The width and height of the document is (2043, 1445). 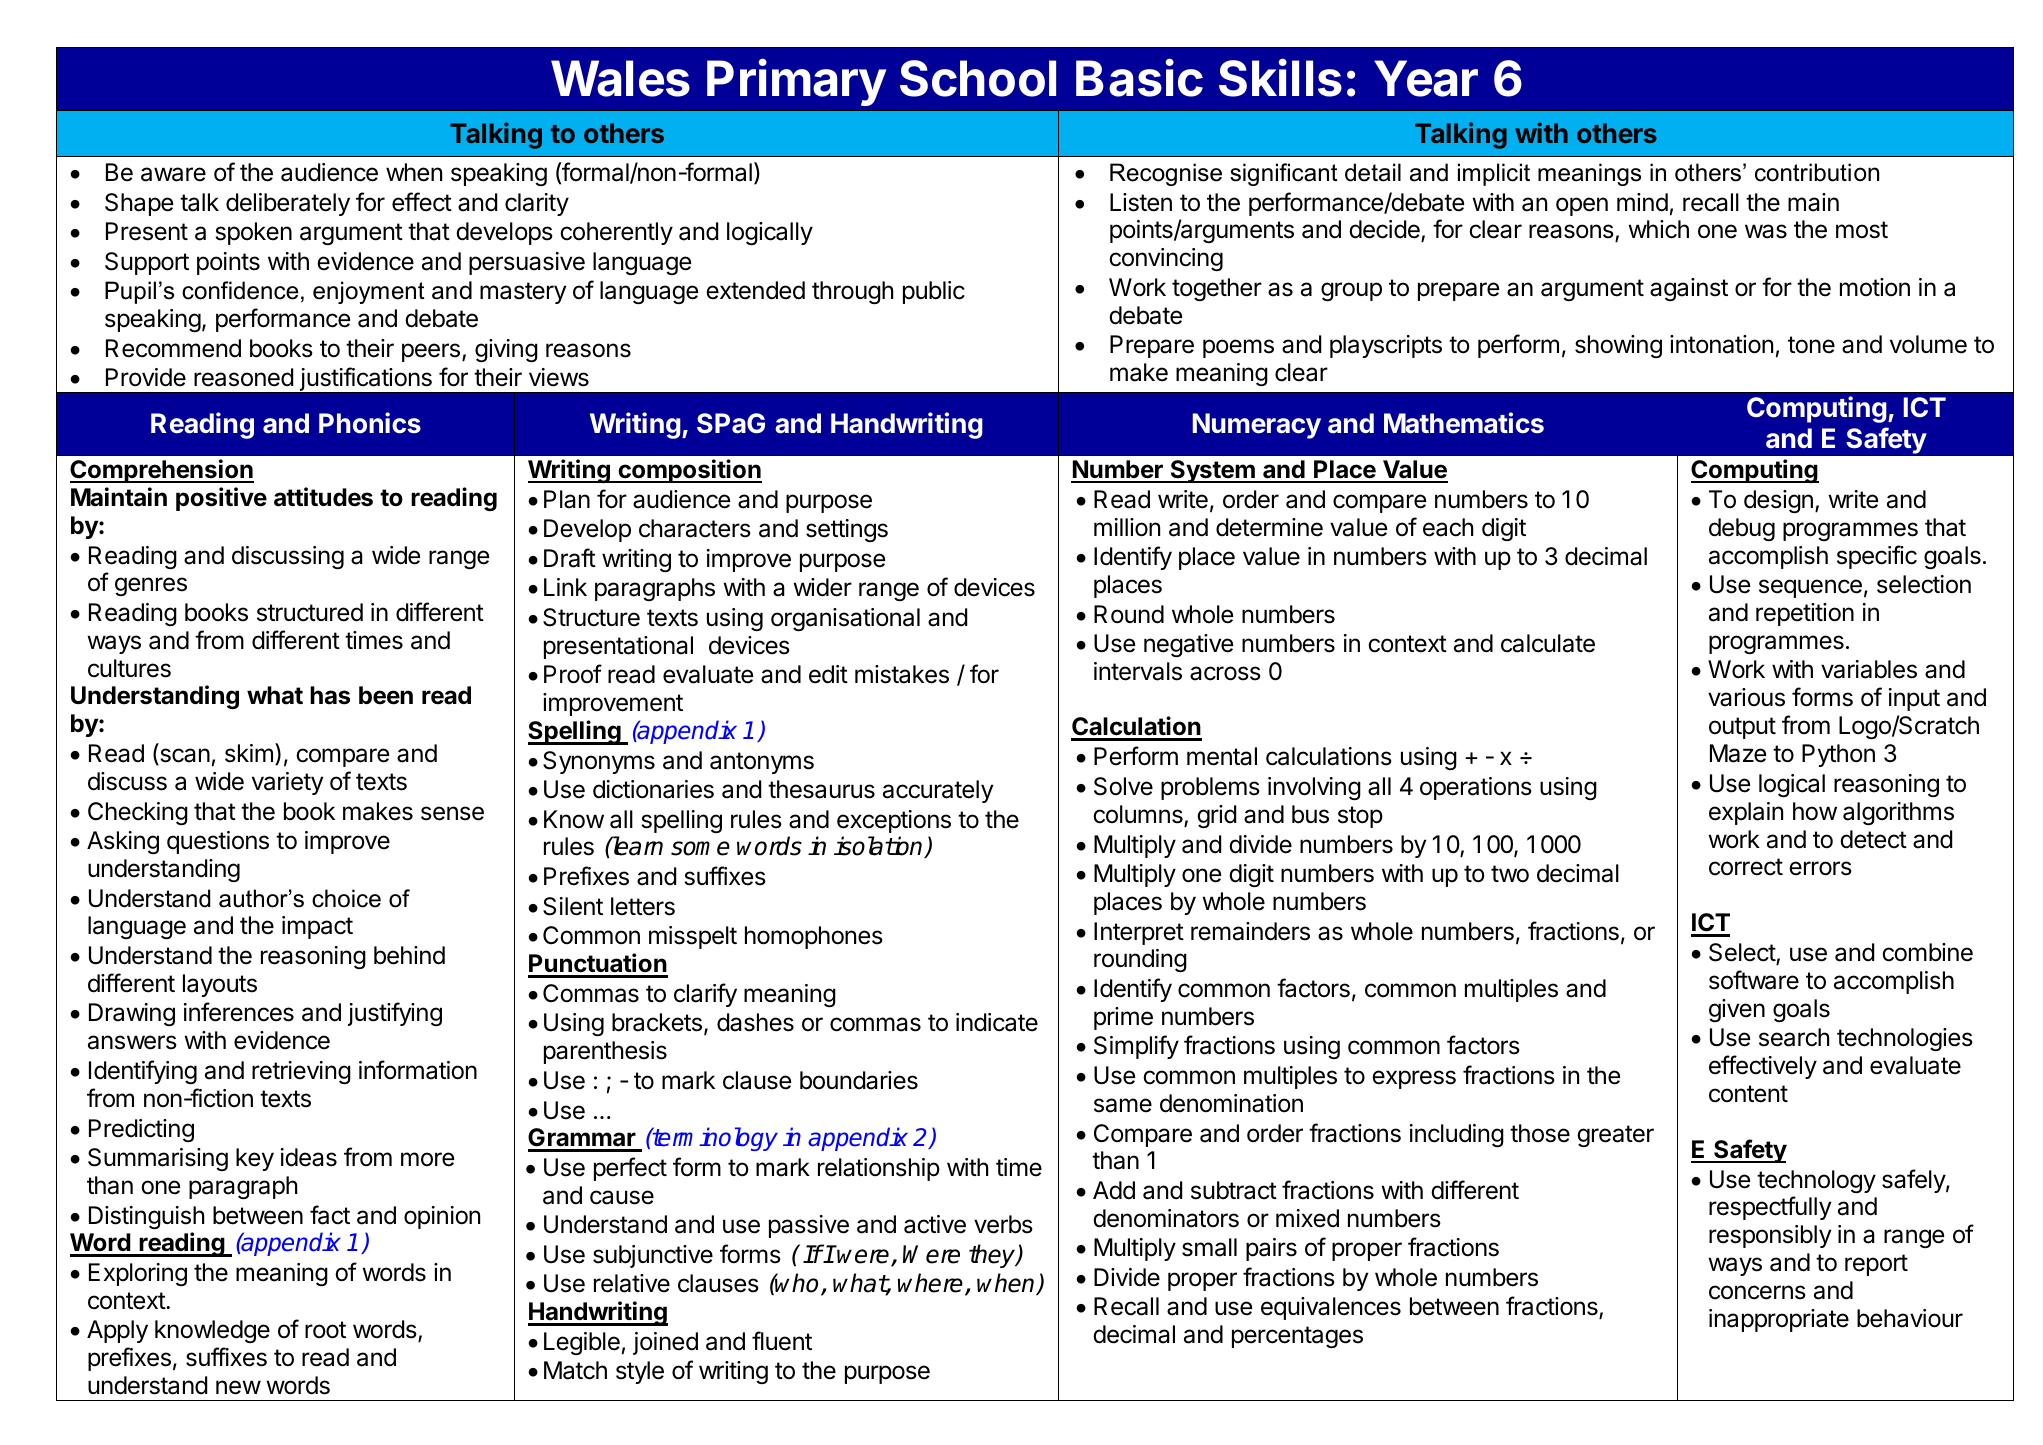 I want to click on public, so click(x=934, y=292).
